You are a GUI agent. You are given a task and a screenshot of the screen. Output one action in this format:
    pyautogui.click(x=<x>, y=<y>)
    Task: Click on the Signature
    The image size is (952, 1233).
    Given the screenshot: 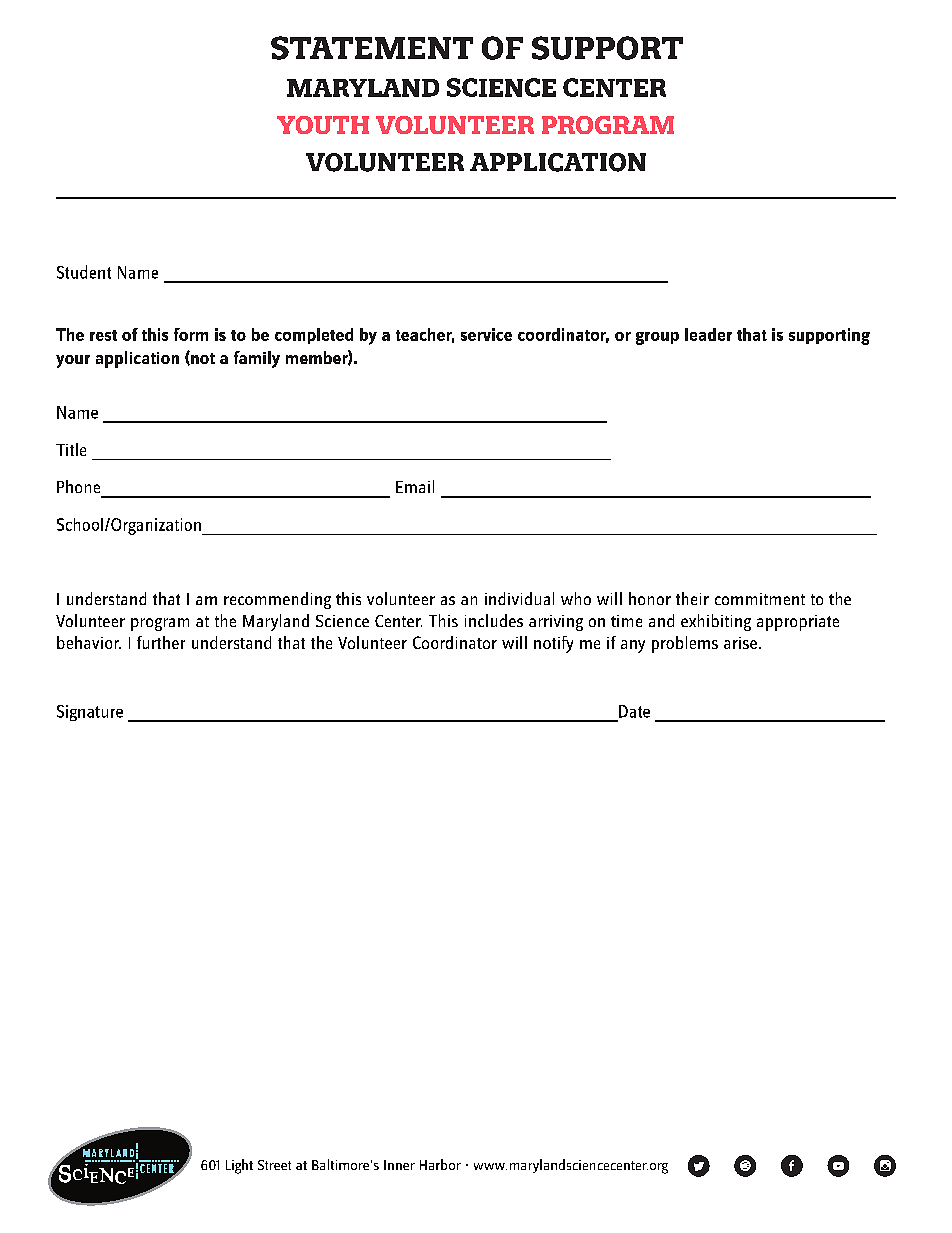 What is the action you would take?
    pyautogui.click(x=90, y=713)
